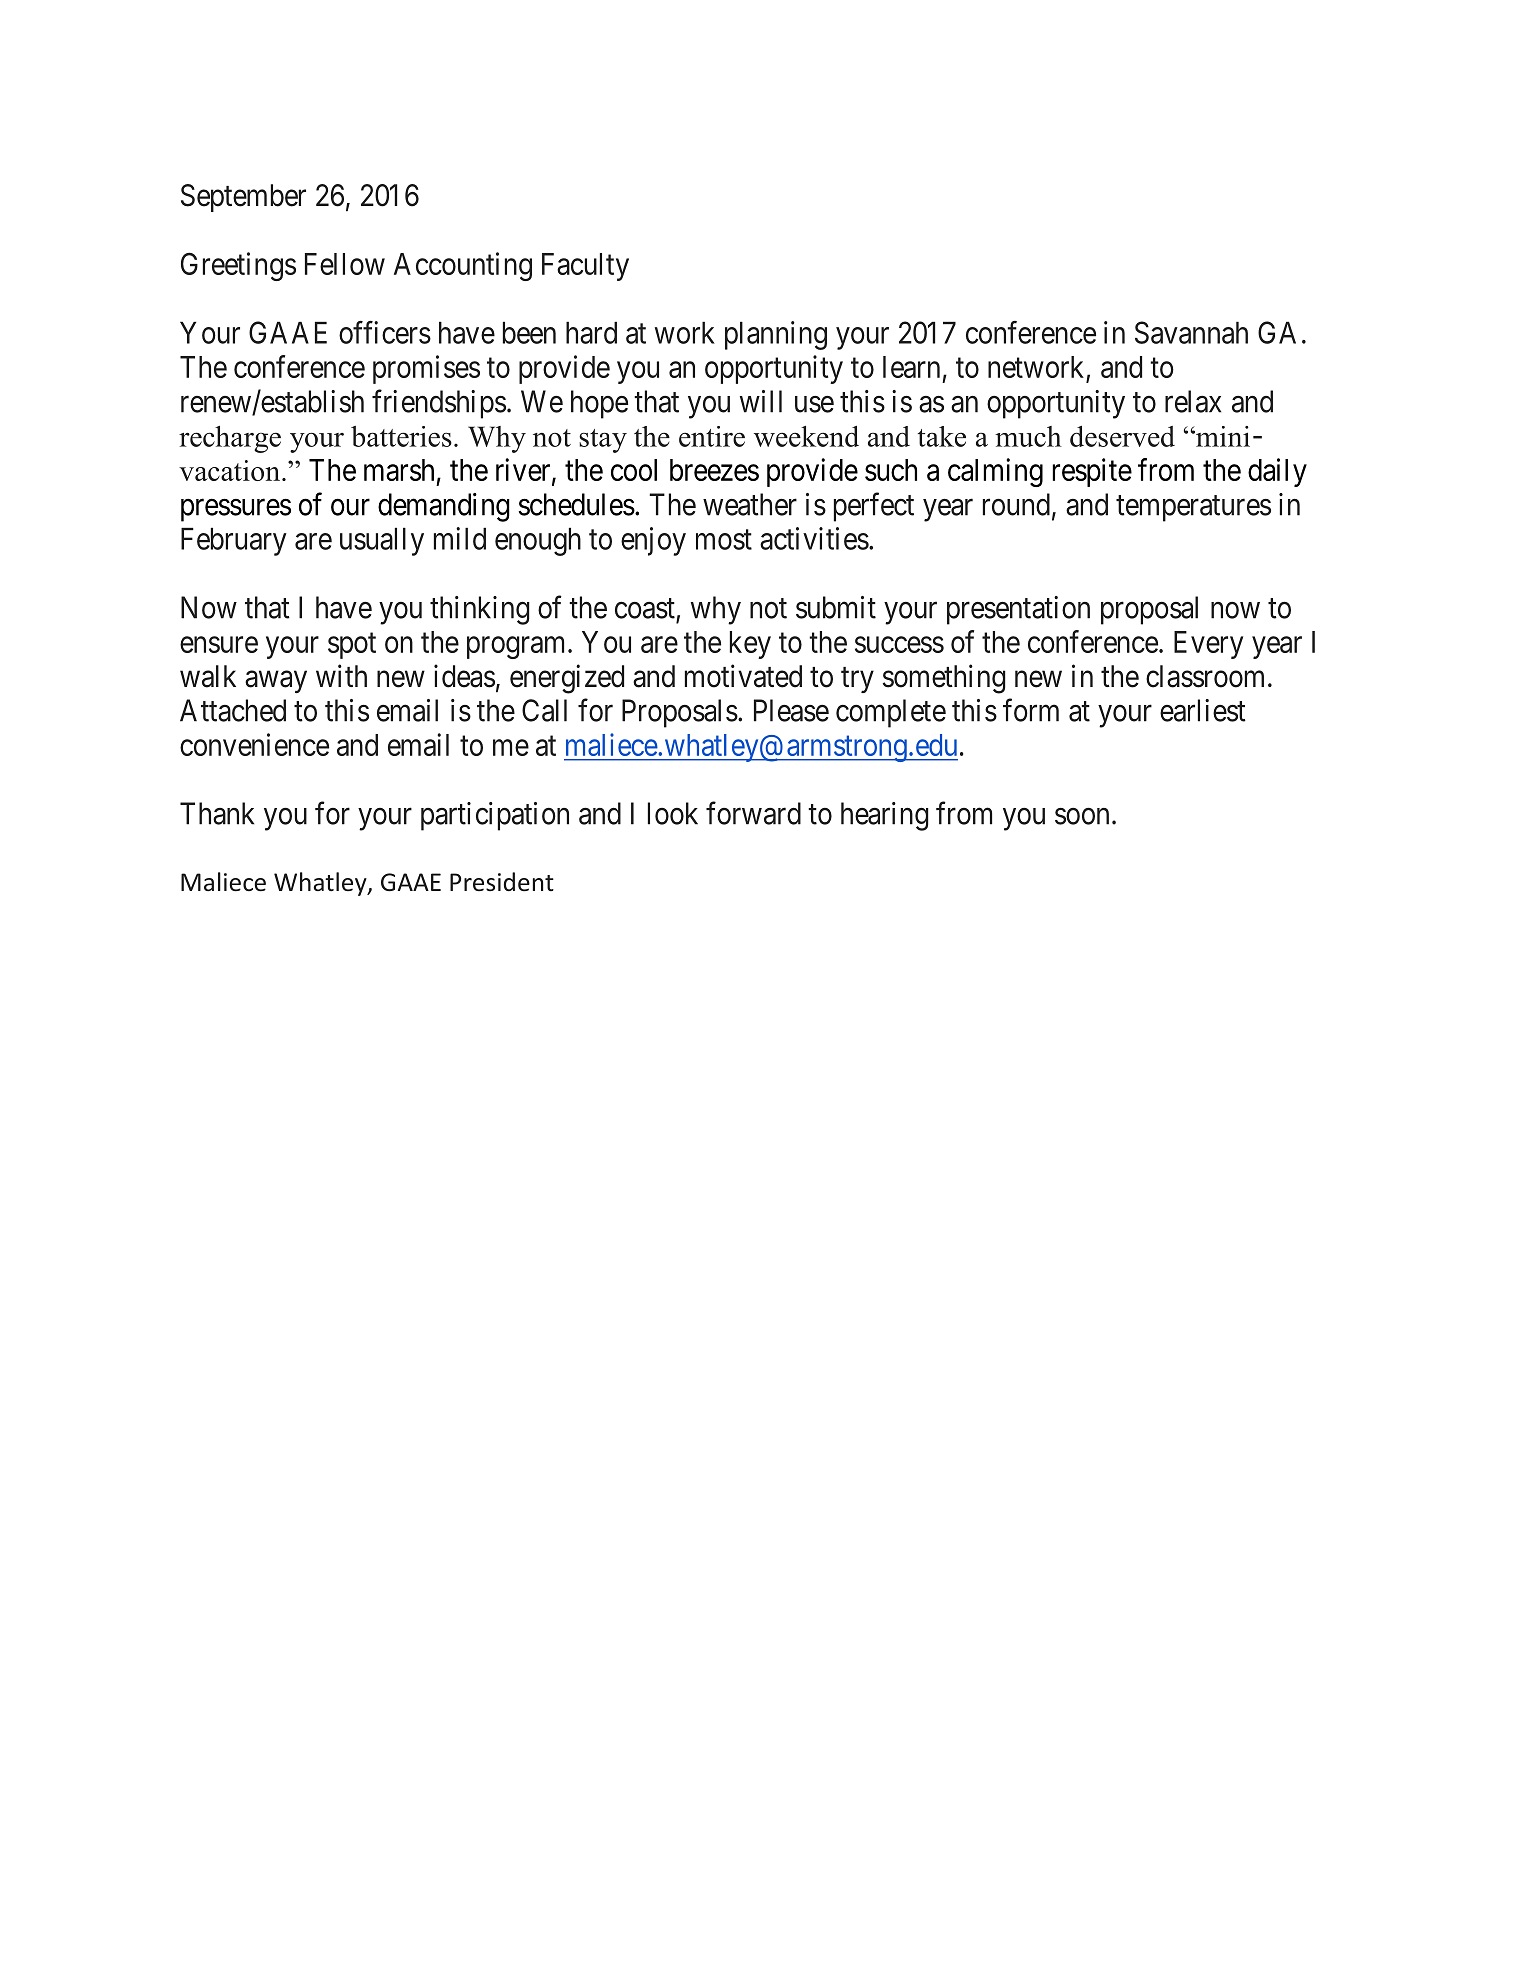 The width and height of the screenshot is (1523, 1971). Describe the element at coordinates (243, 198) in the screenshot. I see `September` at that location.
